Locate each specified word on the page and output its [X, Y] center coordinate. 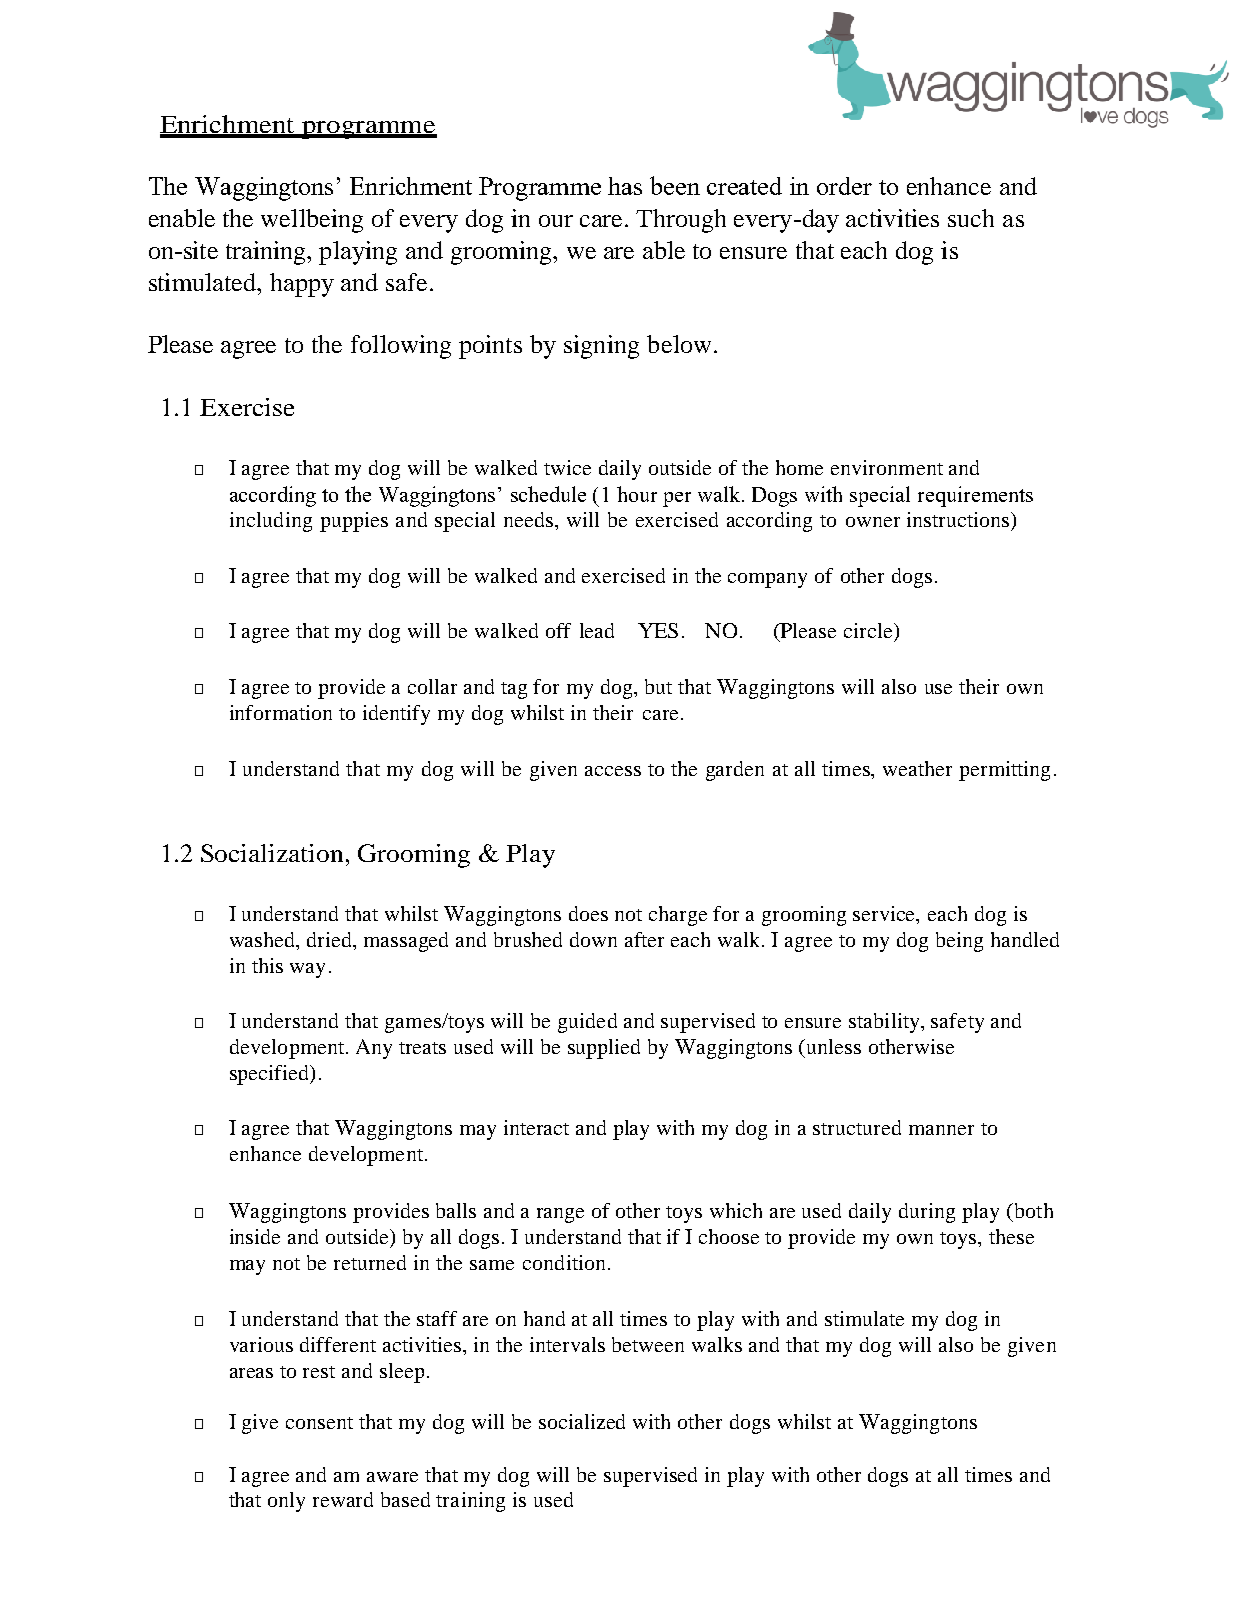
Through [681, 221]
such [971, 218]
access [613, 771]
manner [941, 1130]
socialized [582, 1421]
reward [343, 1499]
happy [302, 285]
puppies [354, 522]
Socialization [272, 853]
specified [271, 1075]
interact [536, 1127]
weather [917, 768]
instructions [959, 519]
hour [637, 494]
